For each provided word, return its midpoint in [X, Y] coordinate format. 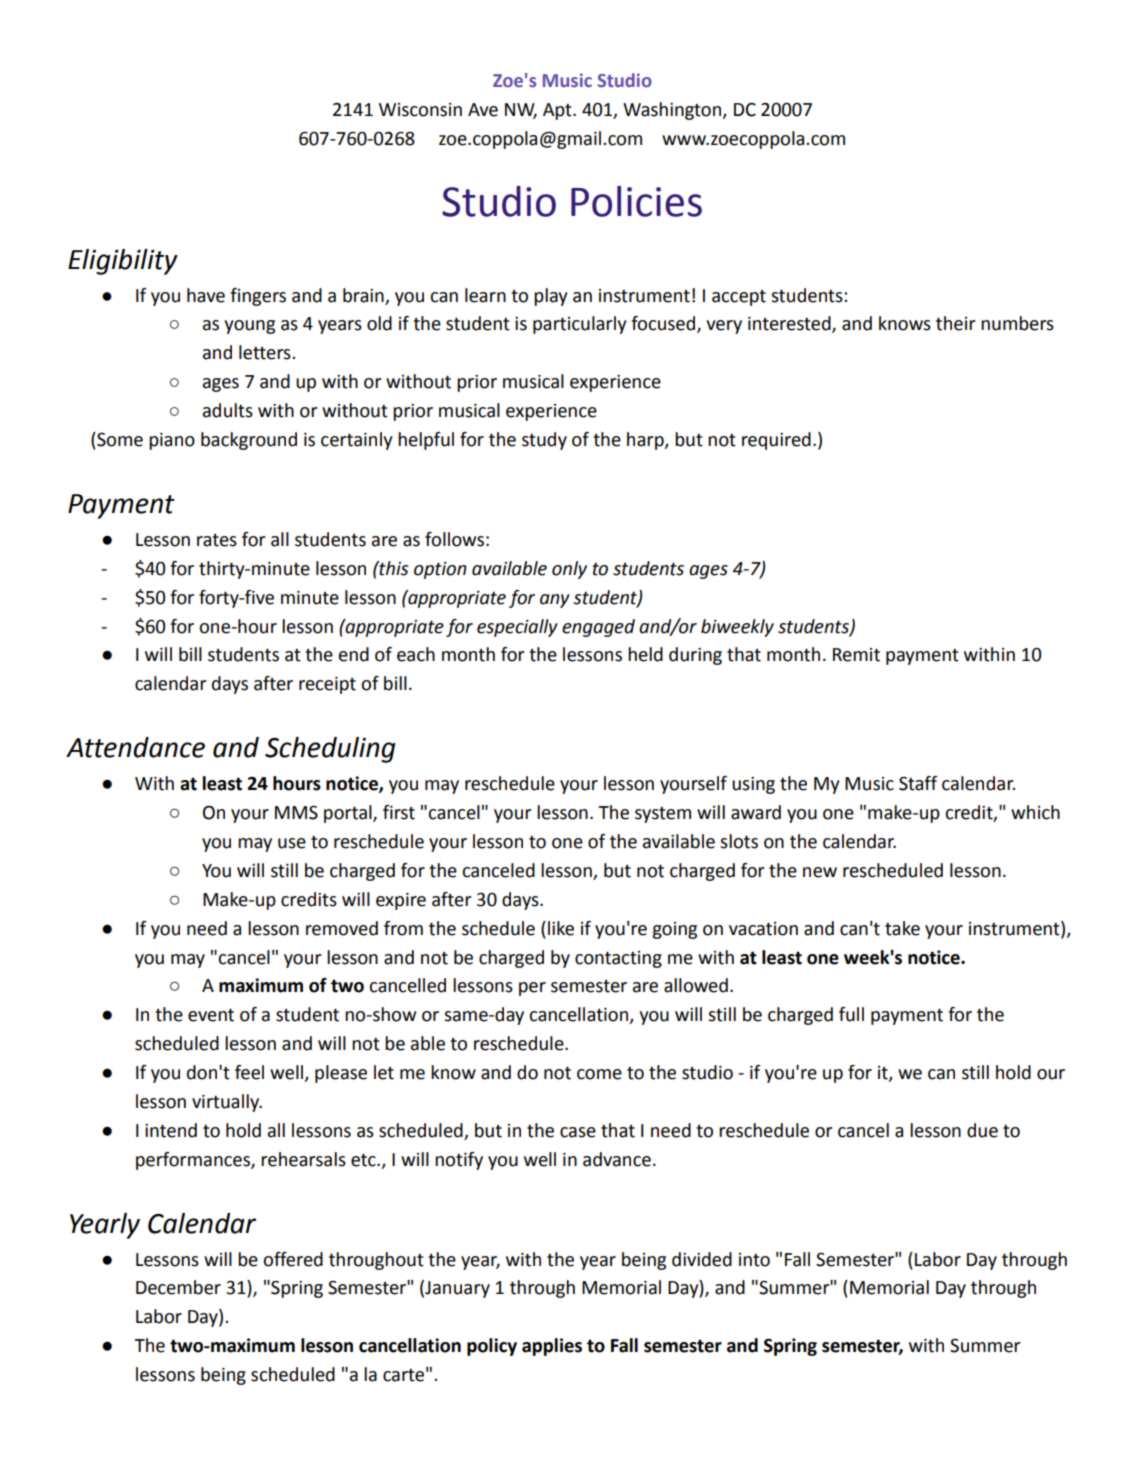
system [663, 814]
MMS [296, 813]
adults [228, 410]
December [178, 1287]
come [599, 1074]
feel [249, 1072]
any [555, 601]
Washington [673, 111]
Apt [558, 111]
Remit [856, 655]
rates [217, 540]
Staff [918, 783]
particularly [580, 325]
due [982, 1130]
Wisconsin [420, 110]
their [956, 323]
